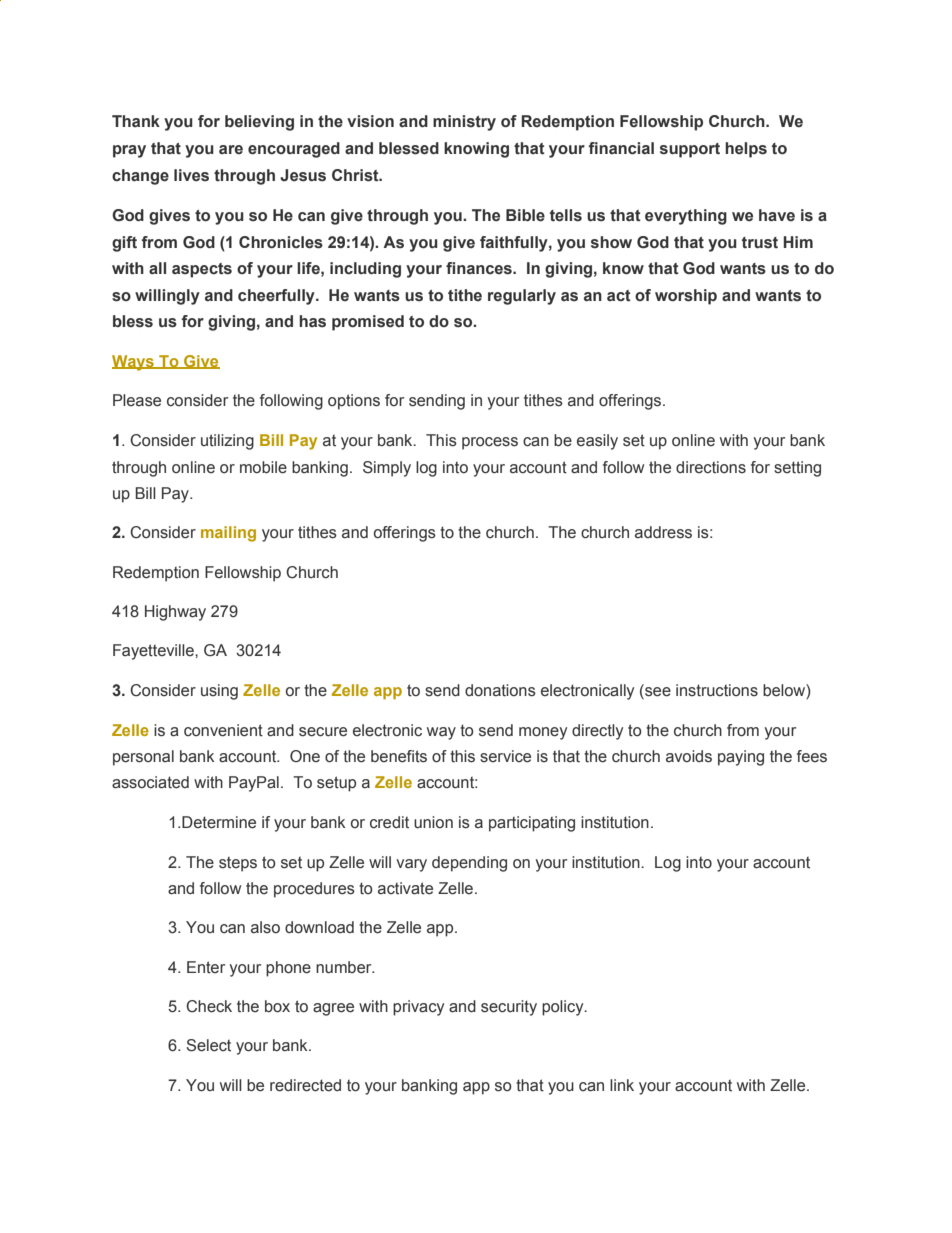  Describe the element at coordinates (686, 297) in the screenshot. I see `worship` at that location.
